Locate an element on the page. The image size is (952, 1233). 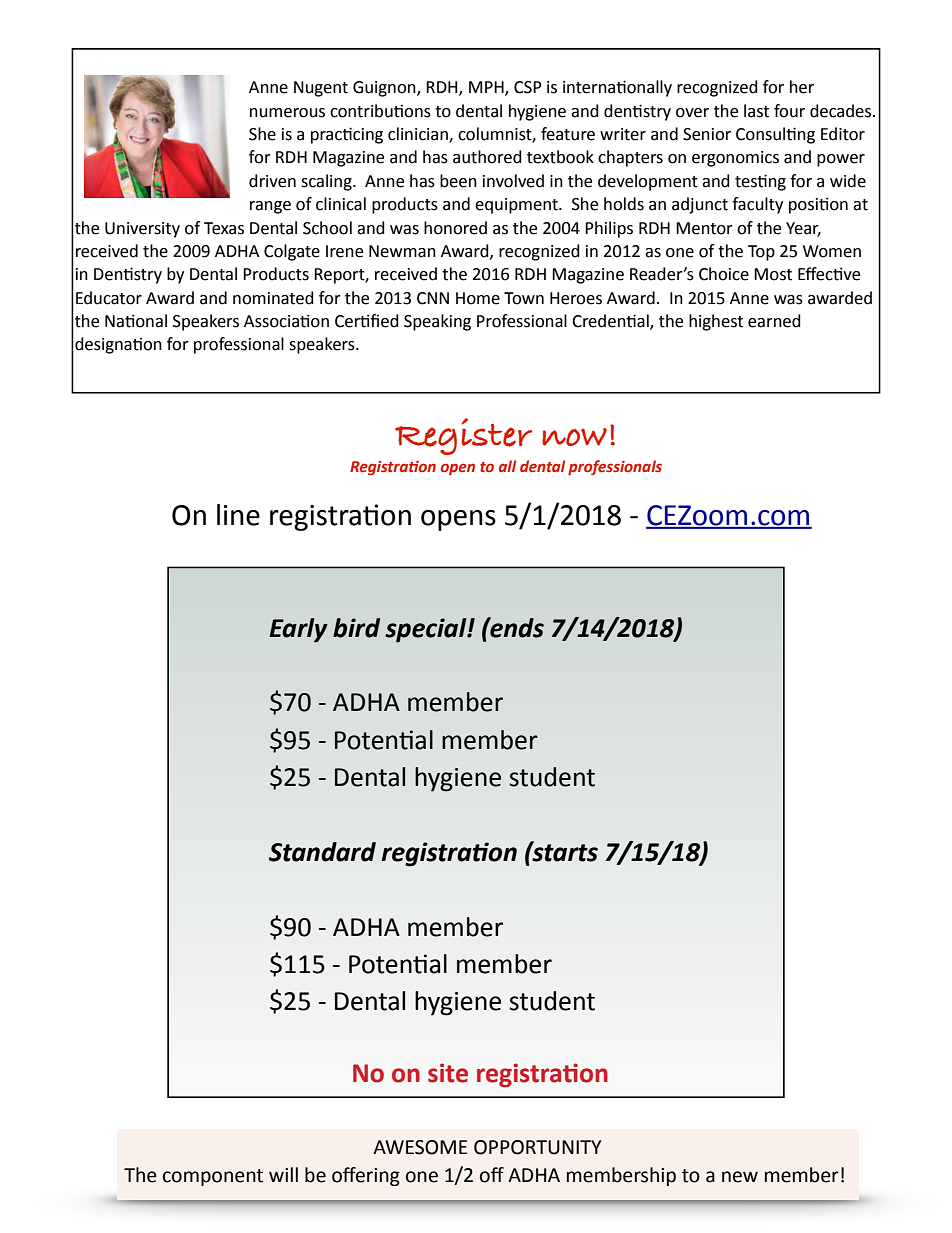
bird is located at coordinates (356, 628).
